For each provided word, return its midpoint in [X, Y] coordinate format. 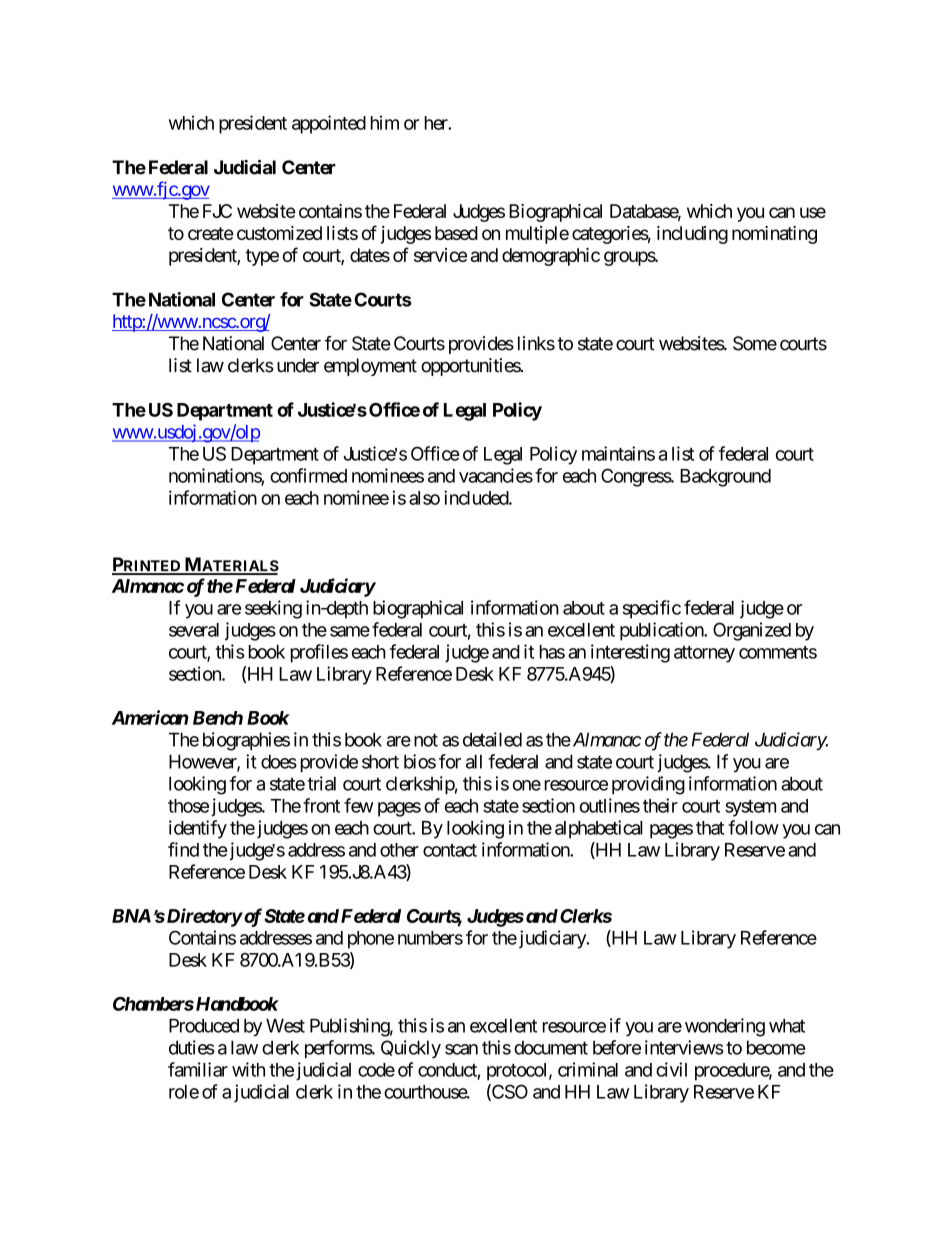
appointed [329, 124]
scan [461, 1049]
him [385, 122]
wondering [725, 1027]
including [692, 235]
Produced [204, 1025]
